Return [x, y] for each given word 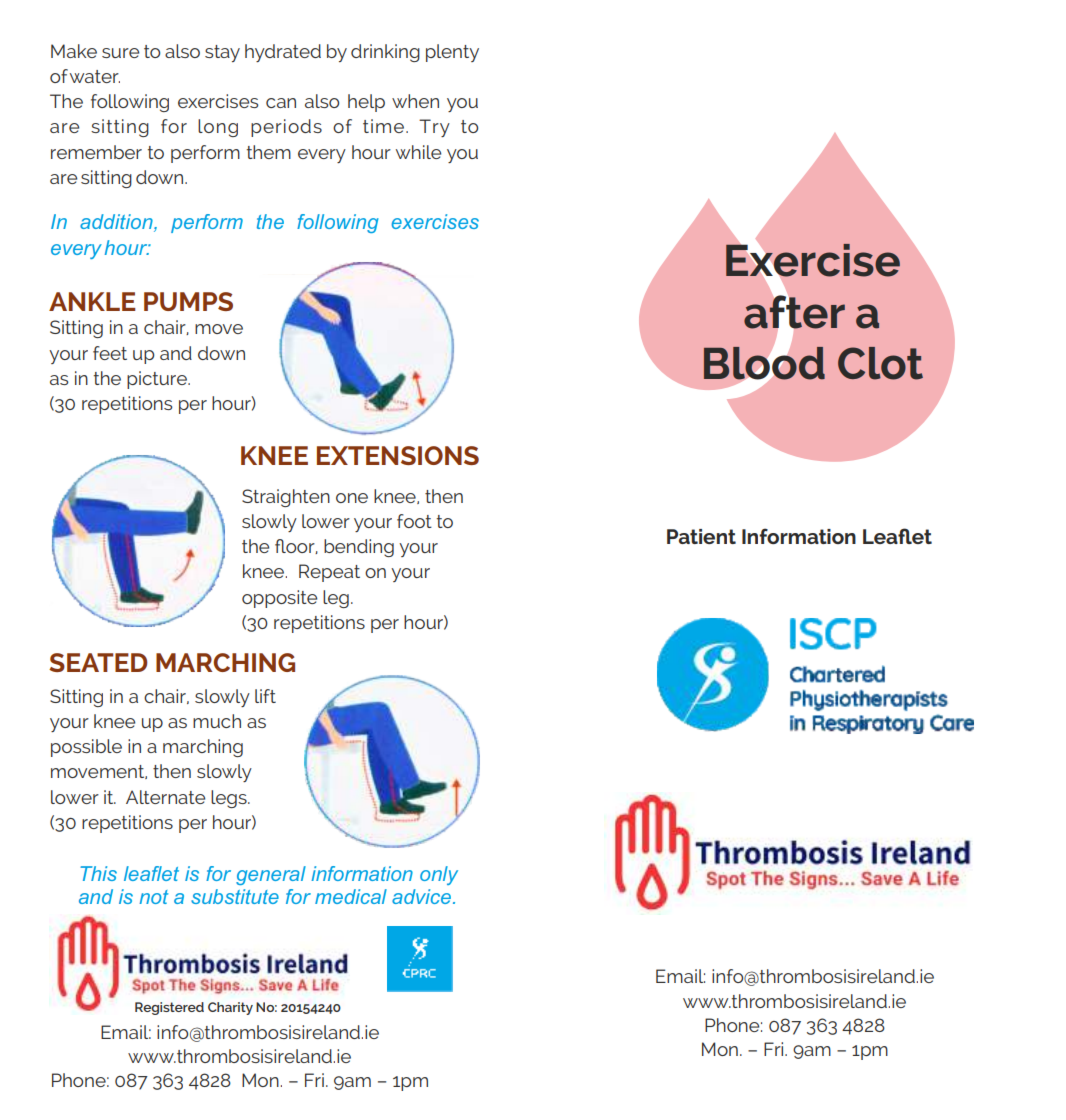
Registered [169, 1008]
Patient [701, 536]
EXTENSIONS [398, 455]
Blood [764, 363]
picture [158, 380]
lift [265, 696]
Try [434, 128]
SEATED [98, 662]
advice [421, 896]
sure [120, 53]
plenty [452, 53]
